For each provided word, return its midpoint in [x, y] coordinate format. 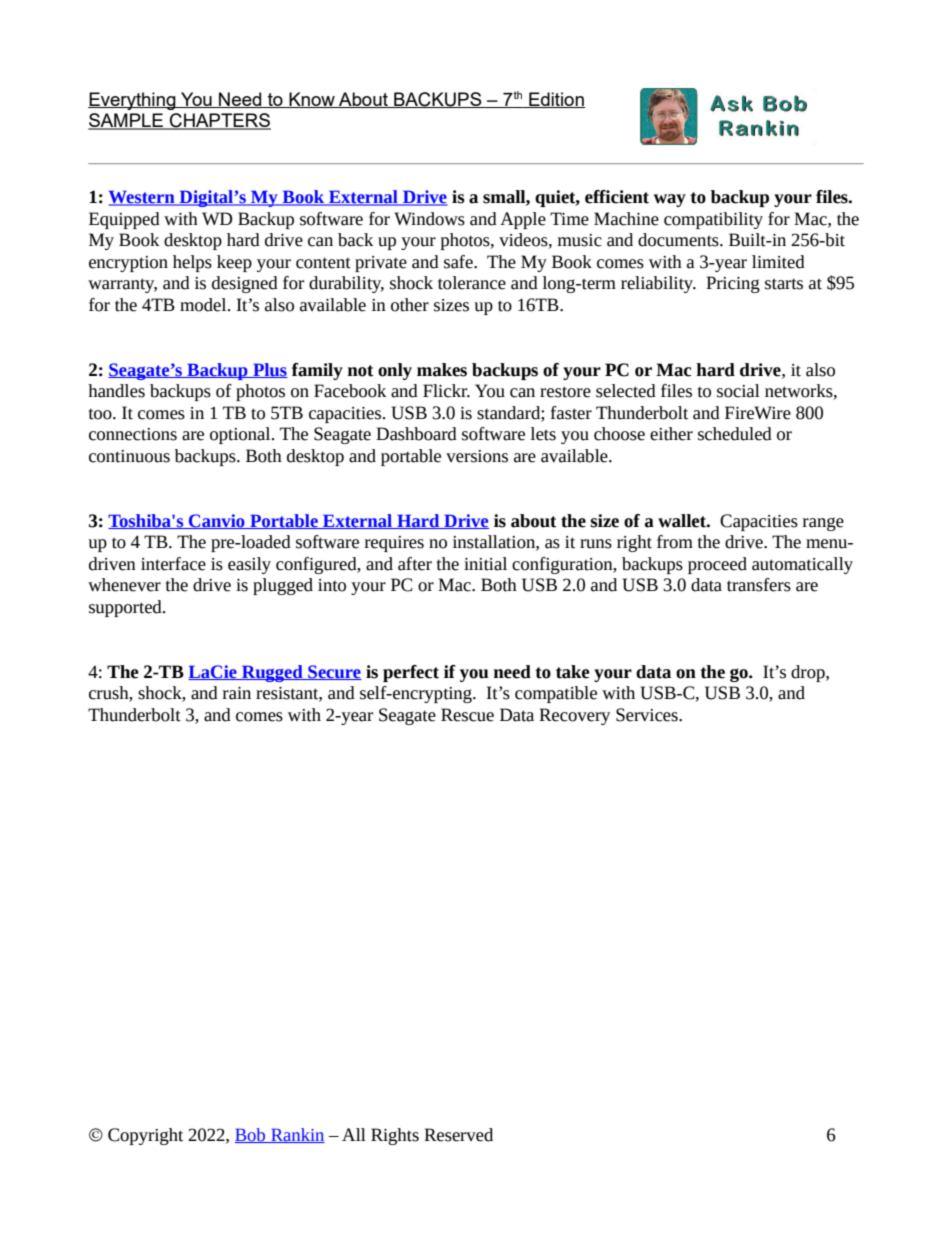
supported [126, 608]
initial [485, 564]
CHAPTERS [219, 121]
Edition [556, 100]
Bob [251, 1135]
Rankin [297, 1135]
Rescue [467, 715]
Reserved [458, 1135]
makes [442, 370]
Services [648, 715]
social [738, 391]
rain [237, 693]
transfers [759, 585]
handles [116, 391]
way [670, 200]
